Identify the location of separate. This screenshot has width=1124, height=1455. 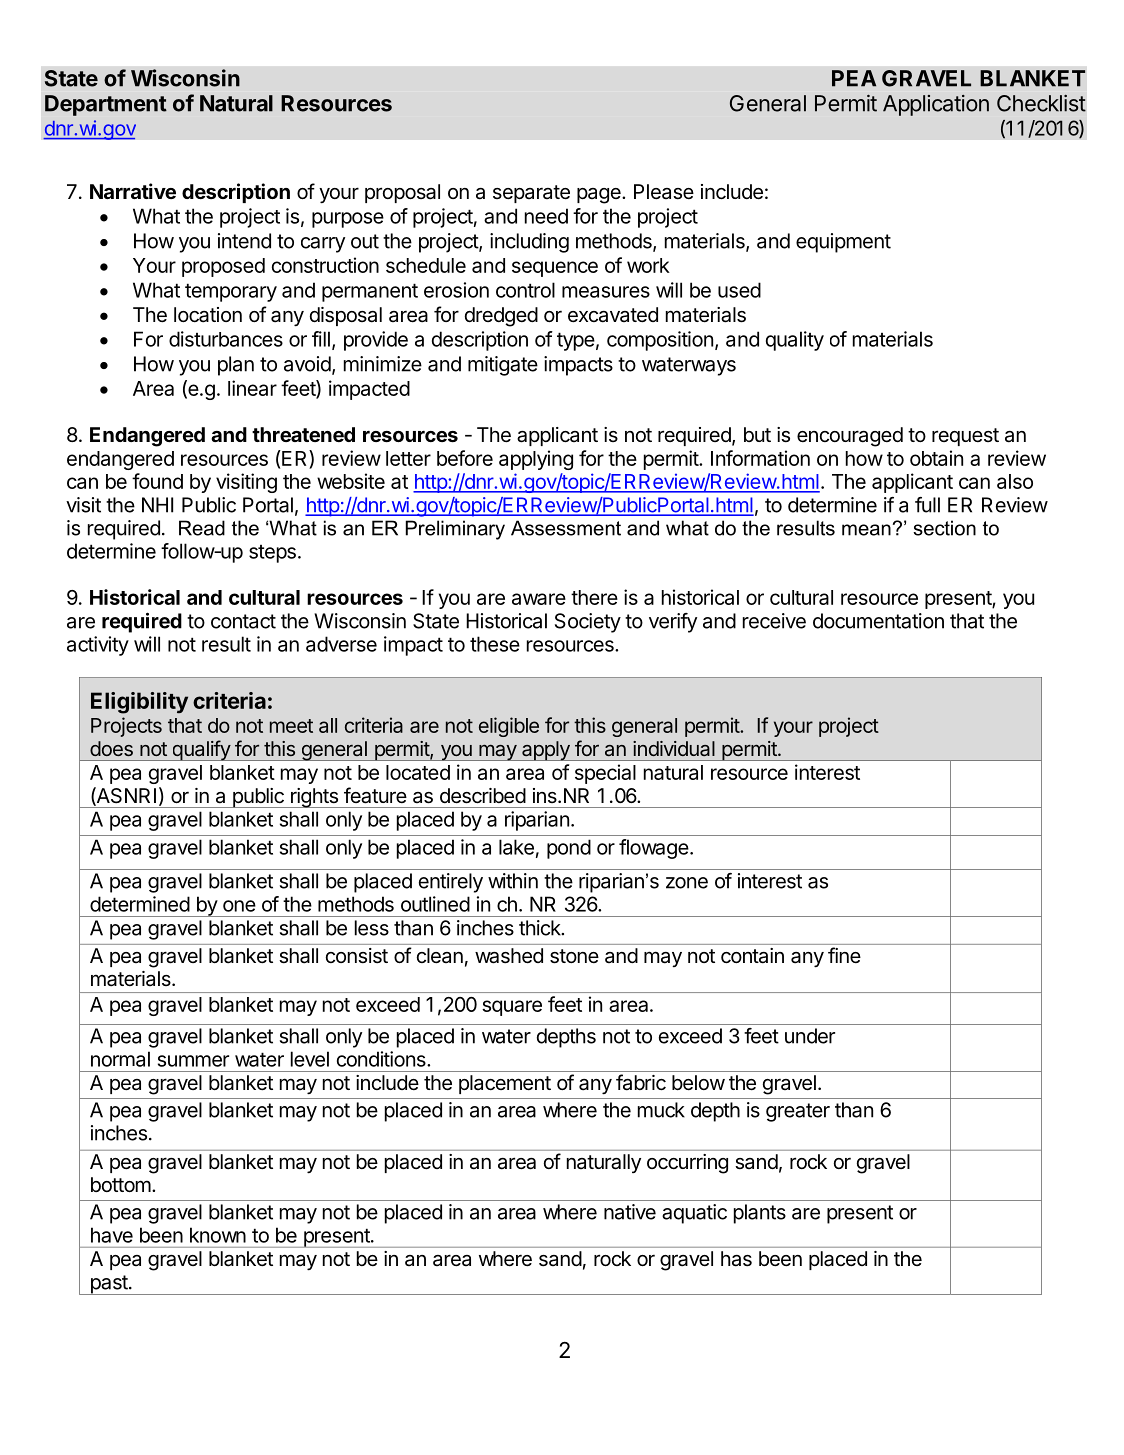
(531, 194).
